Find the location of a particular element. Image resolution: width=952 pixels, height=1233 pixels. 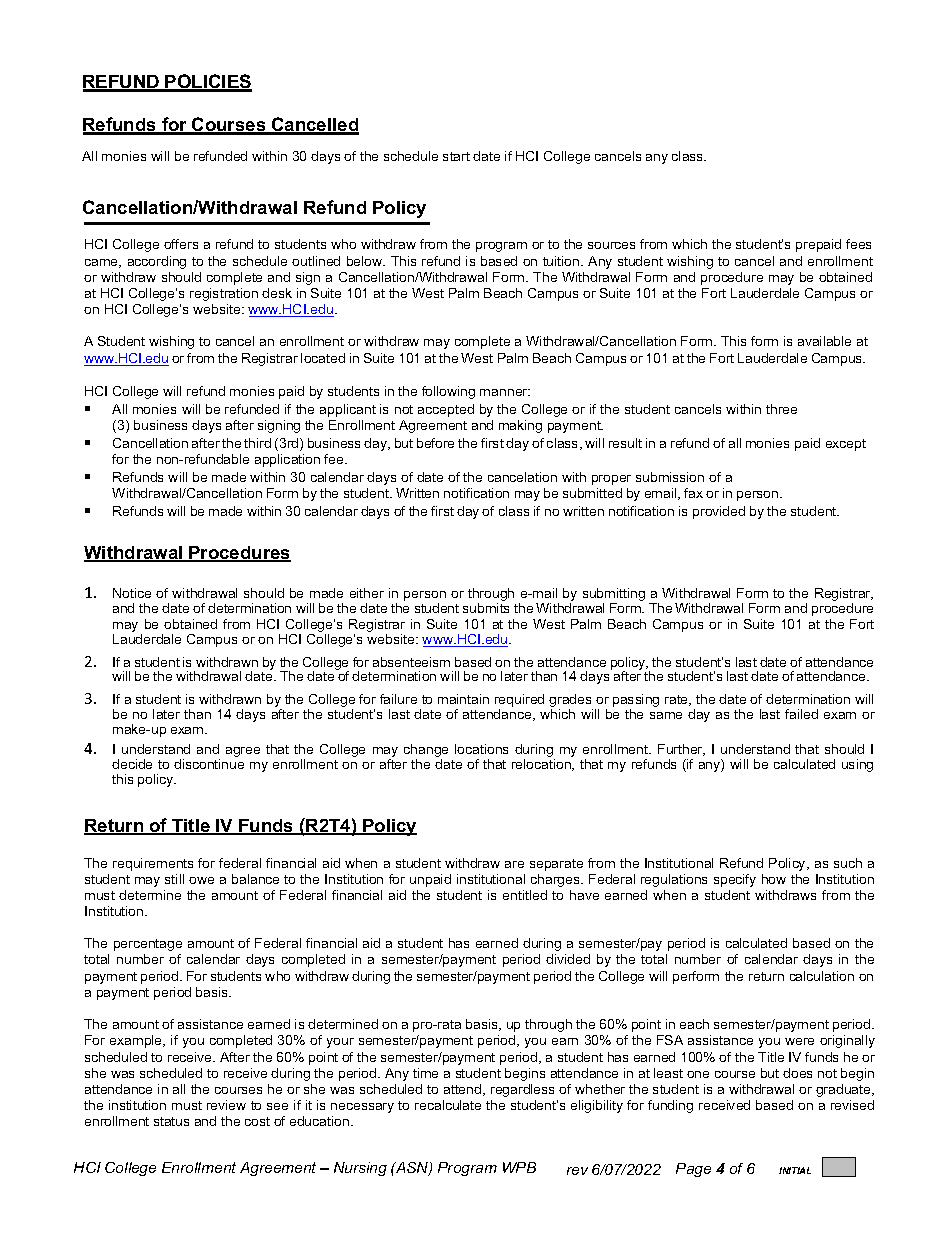

failed is located at coordinates (801, 714).
